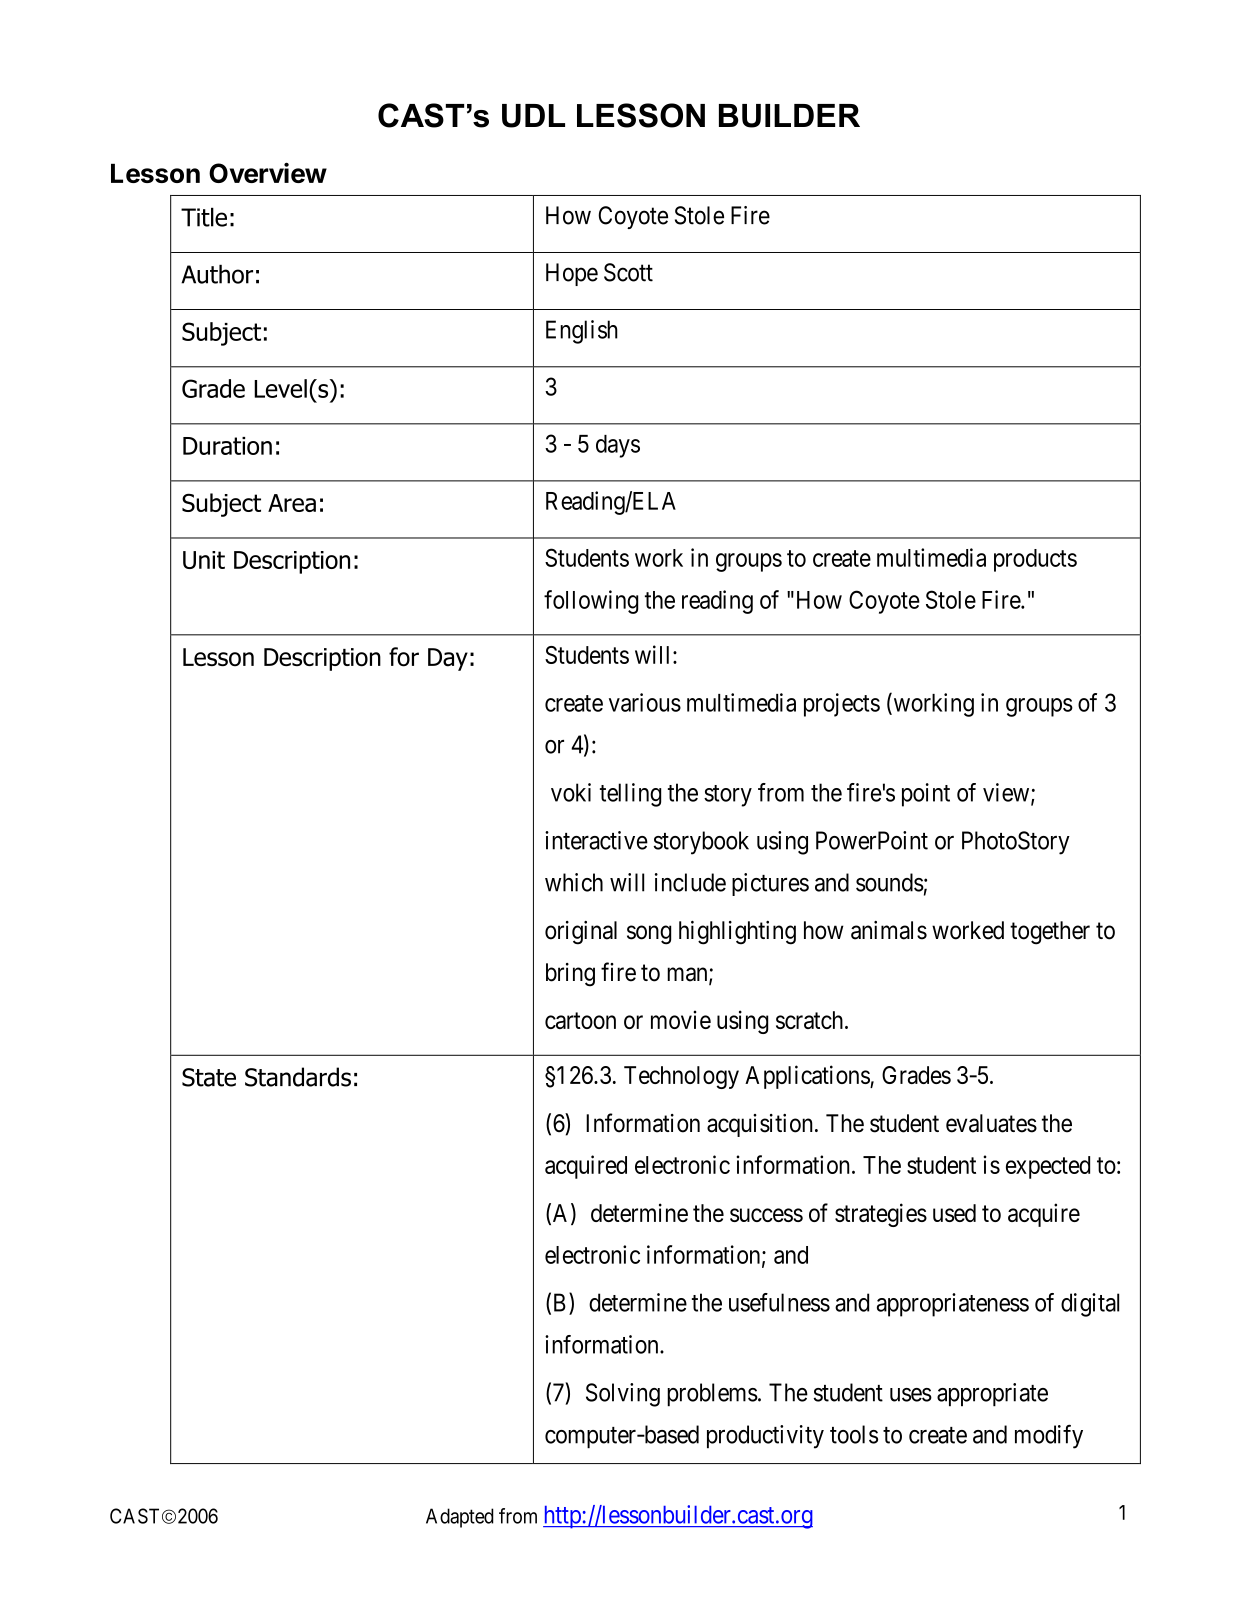 The width and height of the document is (1238, 1602). What do you see at coordinates (890, 882) in the document?
I see `sounds` at bounding box center [890, 882].
